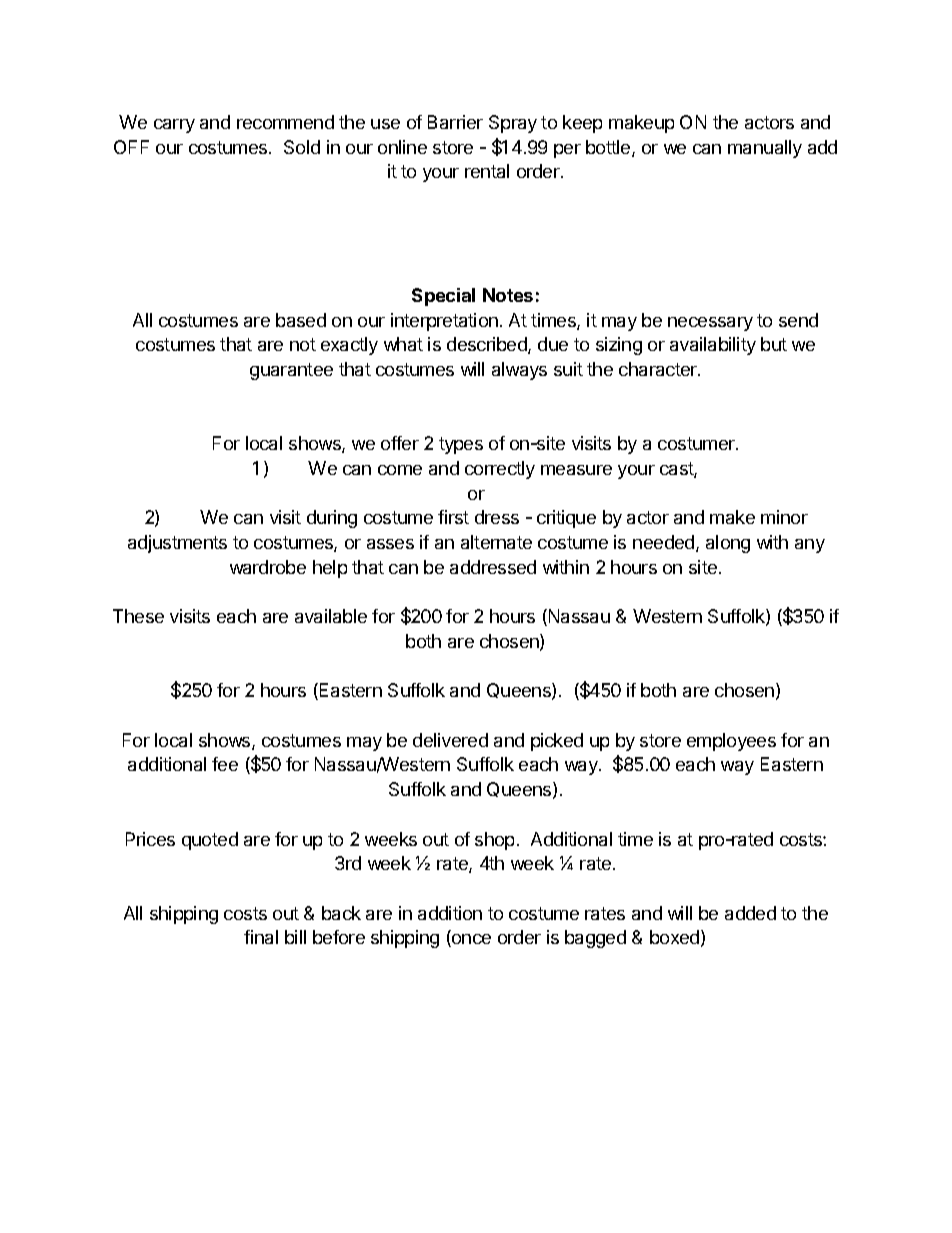 The image size is (952, 1233). I want to click on delivered, so click(450, 740).
